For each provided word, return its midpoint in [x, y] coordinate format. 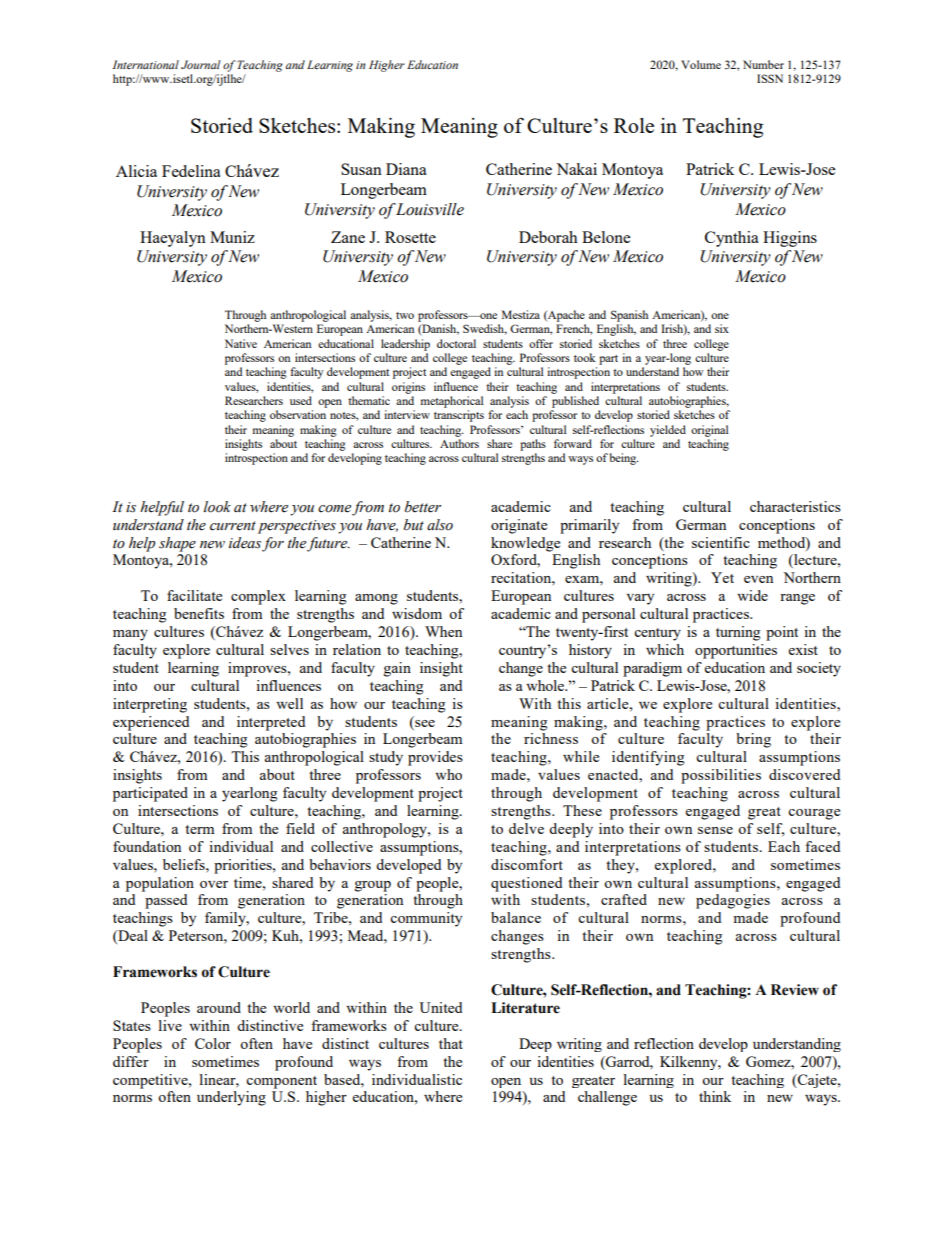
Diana [406, 169]
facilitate [194, 595]
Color [213, 1043]
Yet [722, 577]
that [451, 1043]
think [715, 1096]
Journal [200, 64]
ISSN [770, 78]
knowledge [525, 544]
